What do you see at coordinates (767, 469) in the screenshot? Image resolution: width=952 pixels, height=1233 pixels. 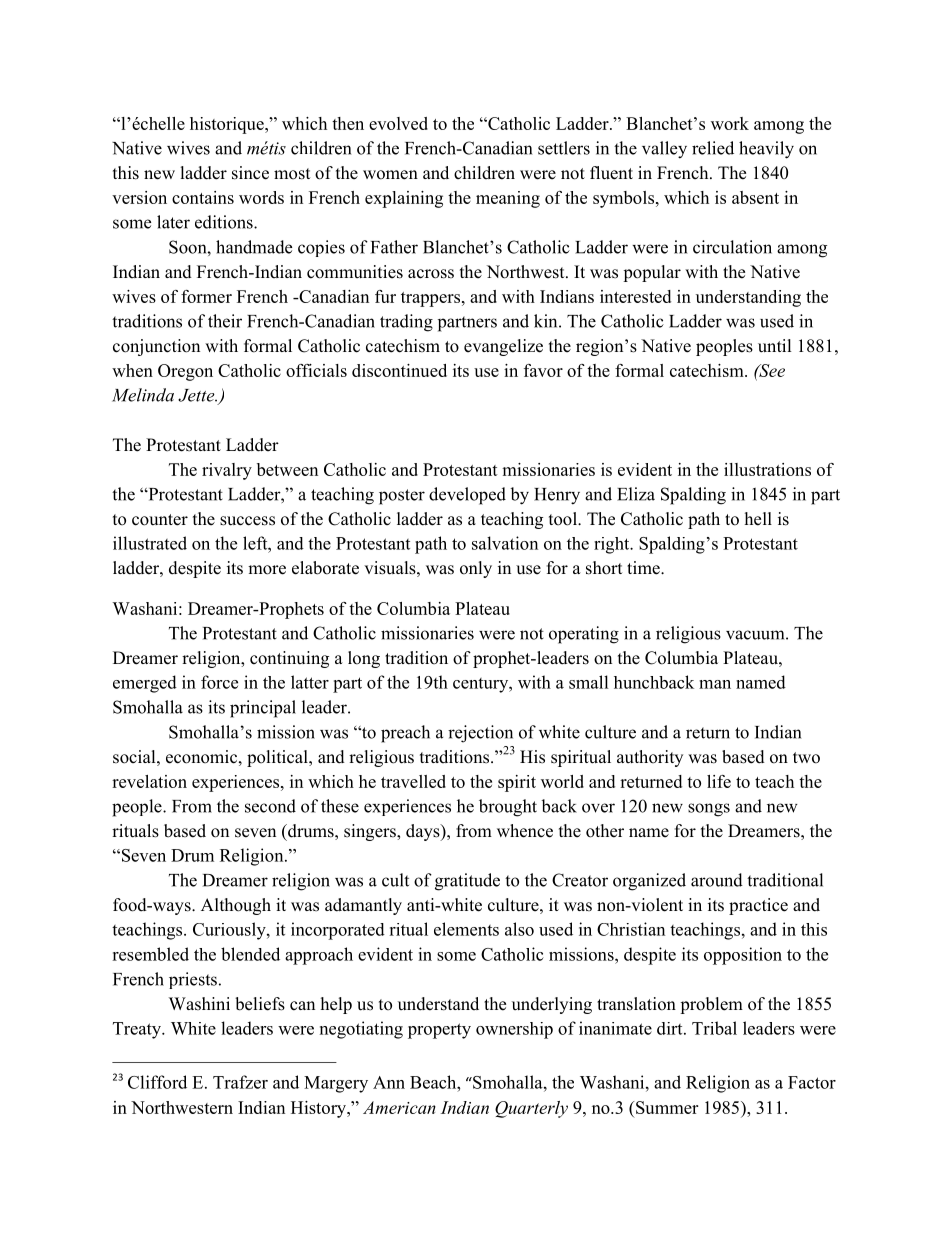 I see `illustrations` at bounding box center [767, 469].
